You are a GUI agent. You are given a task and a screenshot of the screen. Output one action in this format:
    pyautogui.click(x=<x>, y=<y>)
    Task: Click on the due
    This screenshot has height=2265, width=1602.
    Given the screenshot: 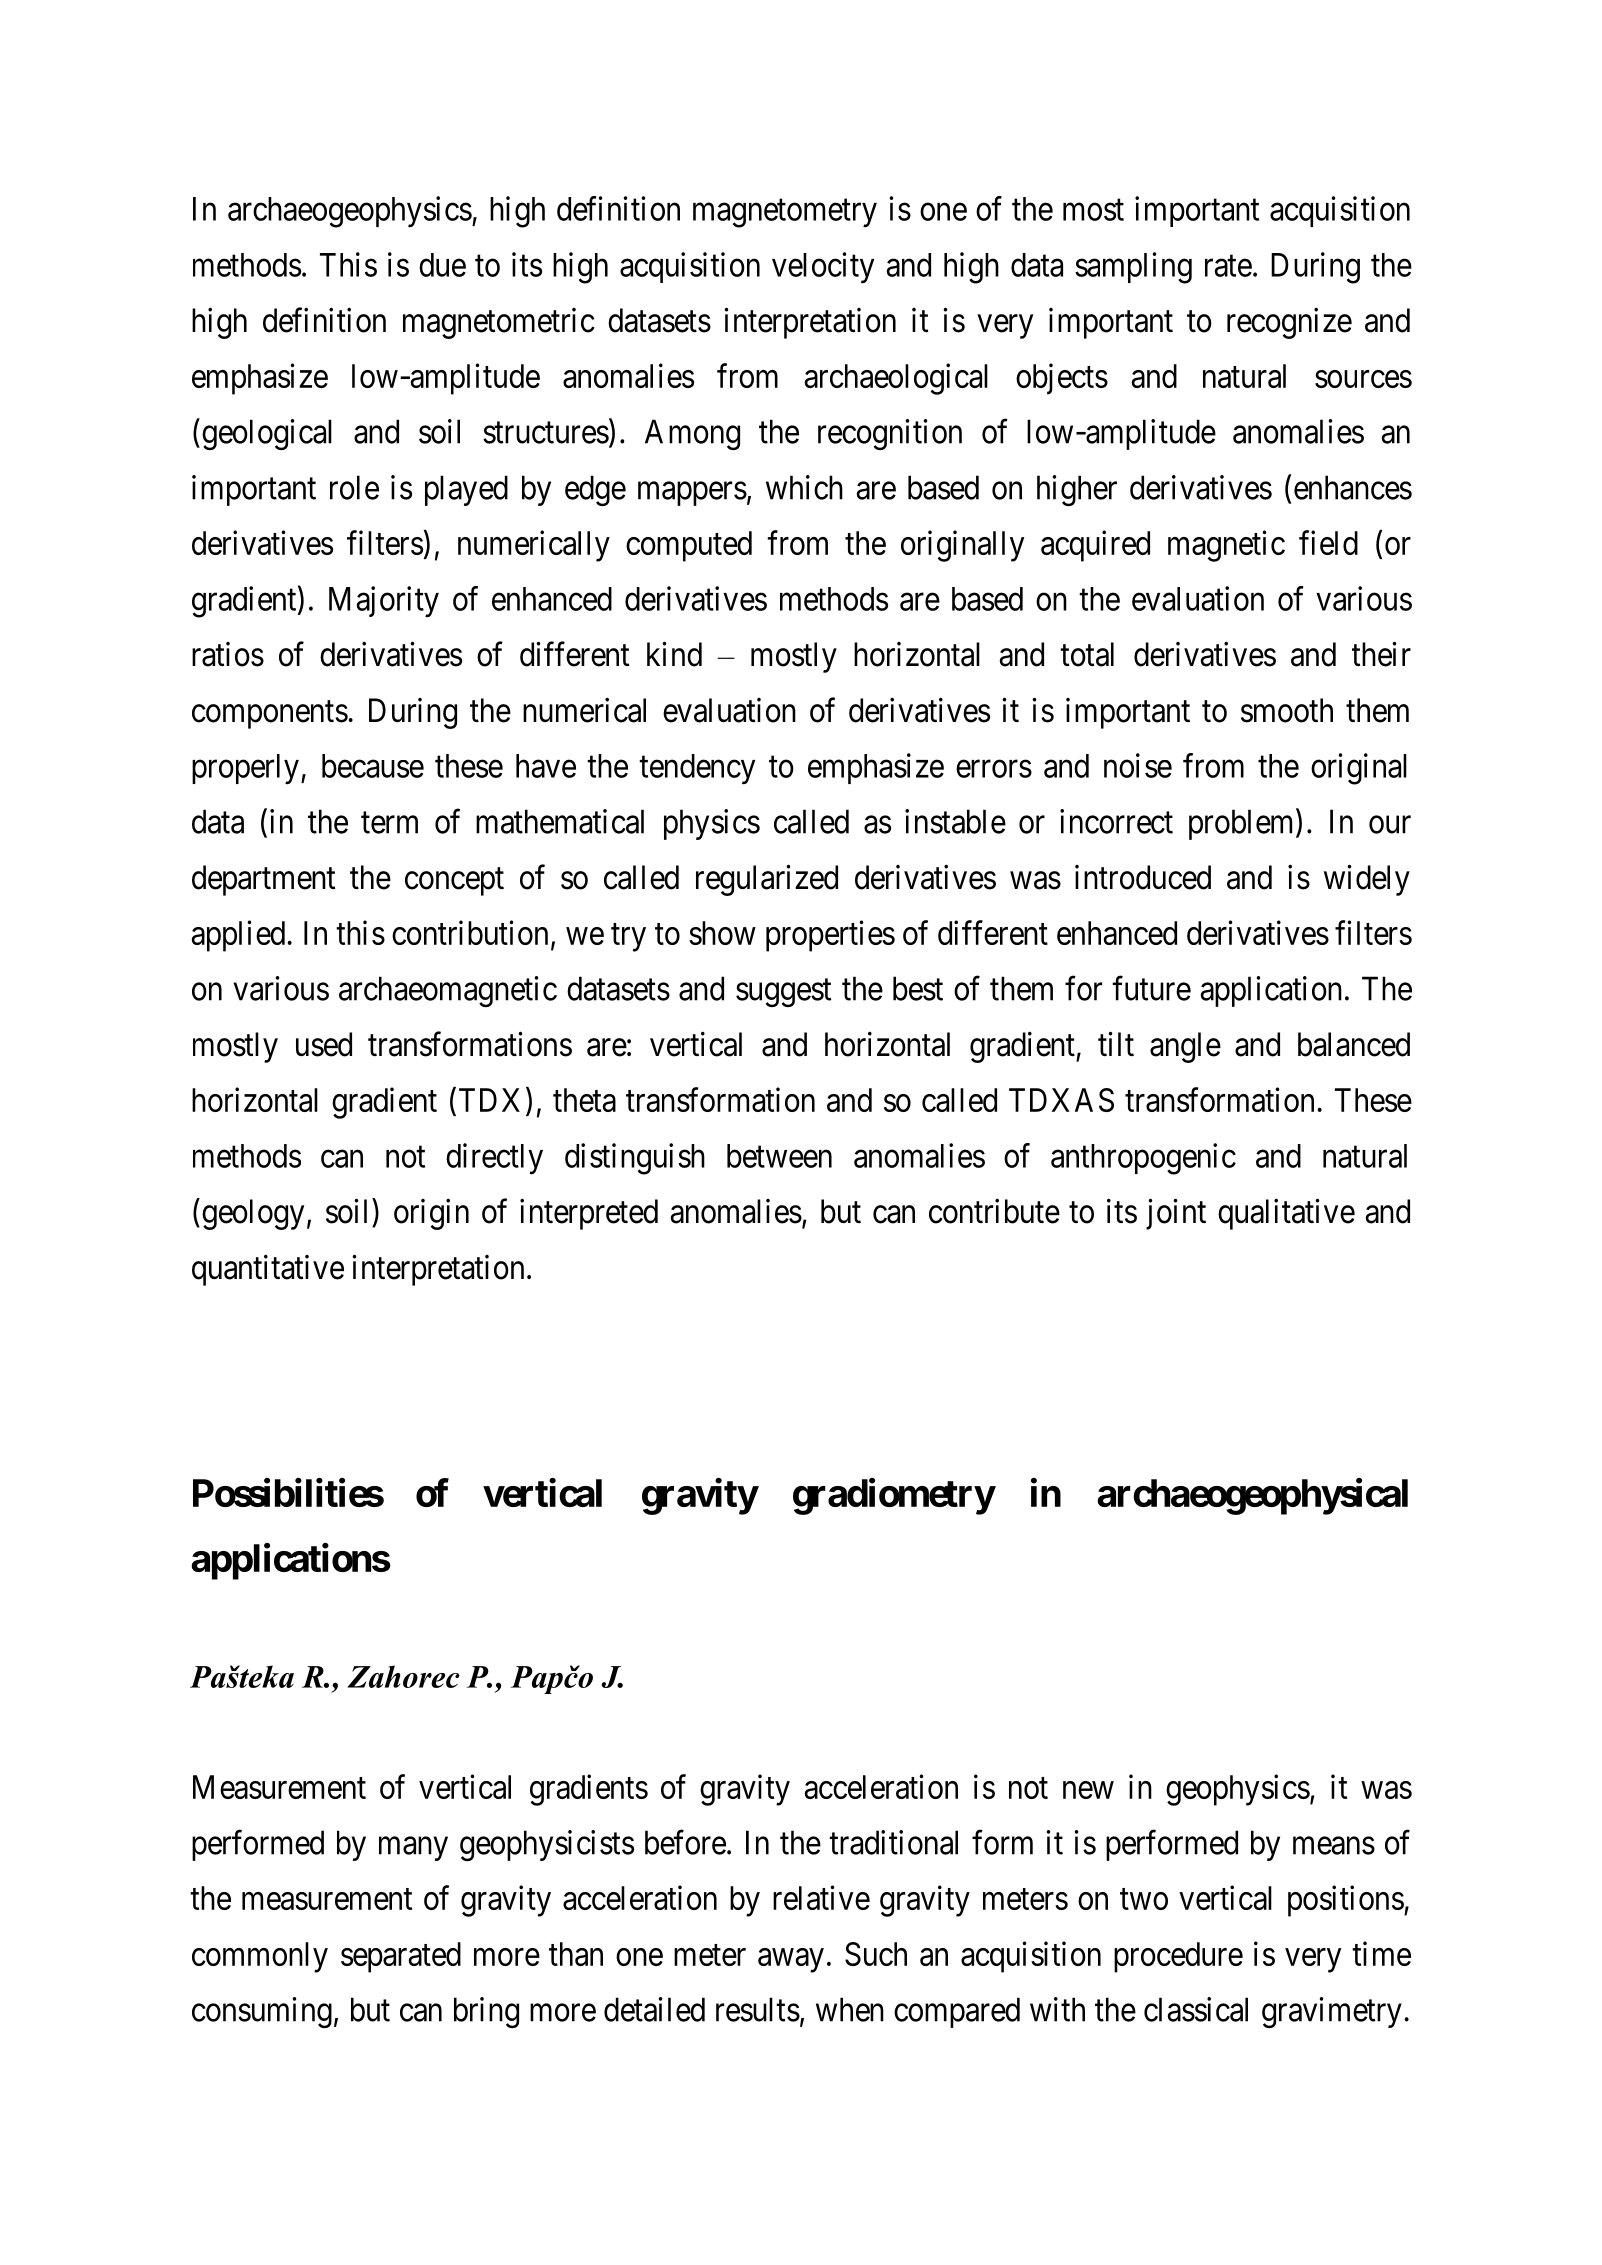 What is the action you would take?
    pyautogui.click(x=442, y=265)
